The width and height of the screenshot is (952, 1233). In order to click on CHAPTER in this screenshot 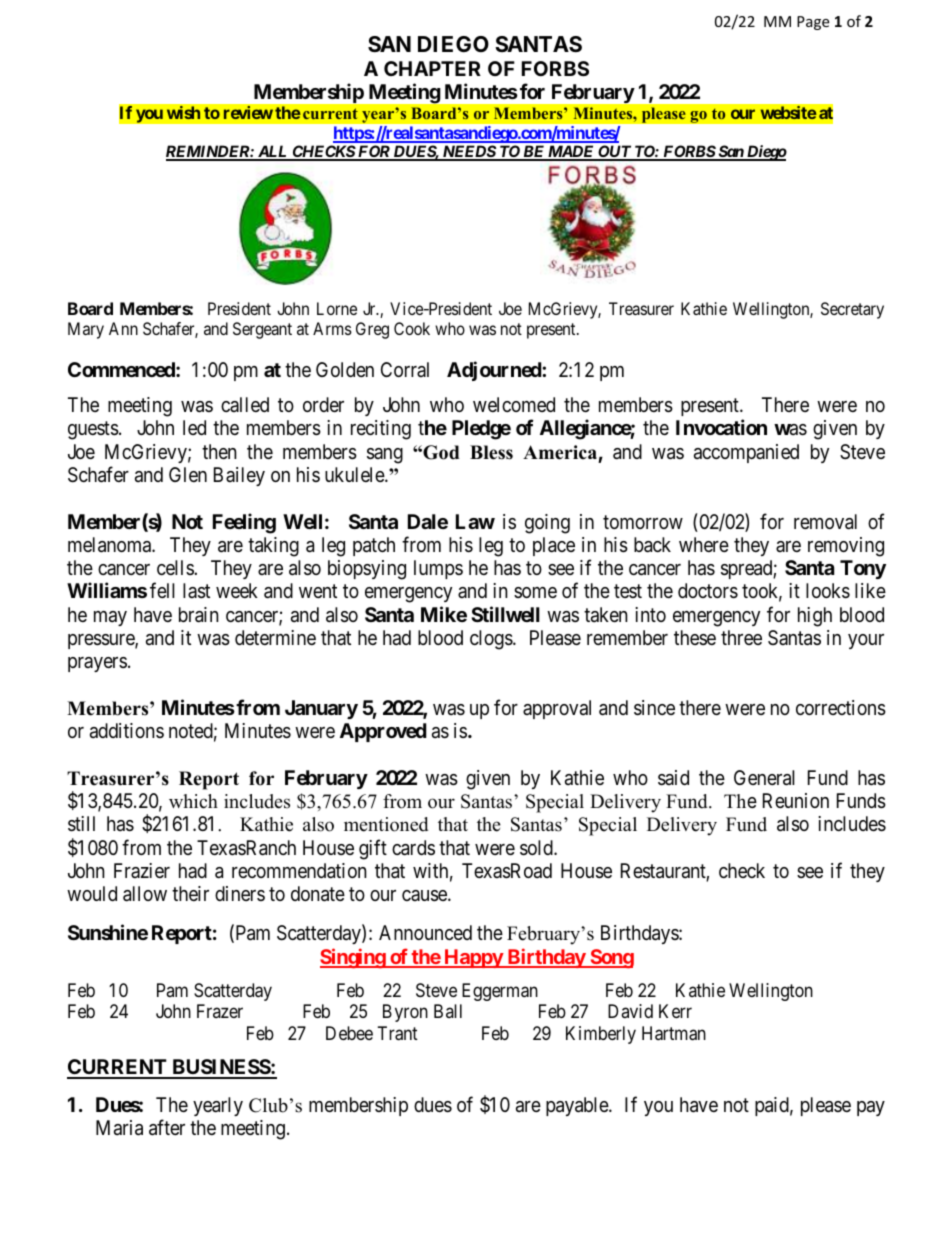, I will do `click(432, 68)`.
